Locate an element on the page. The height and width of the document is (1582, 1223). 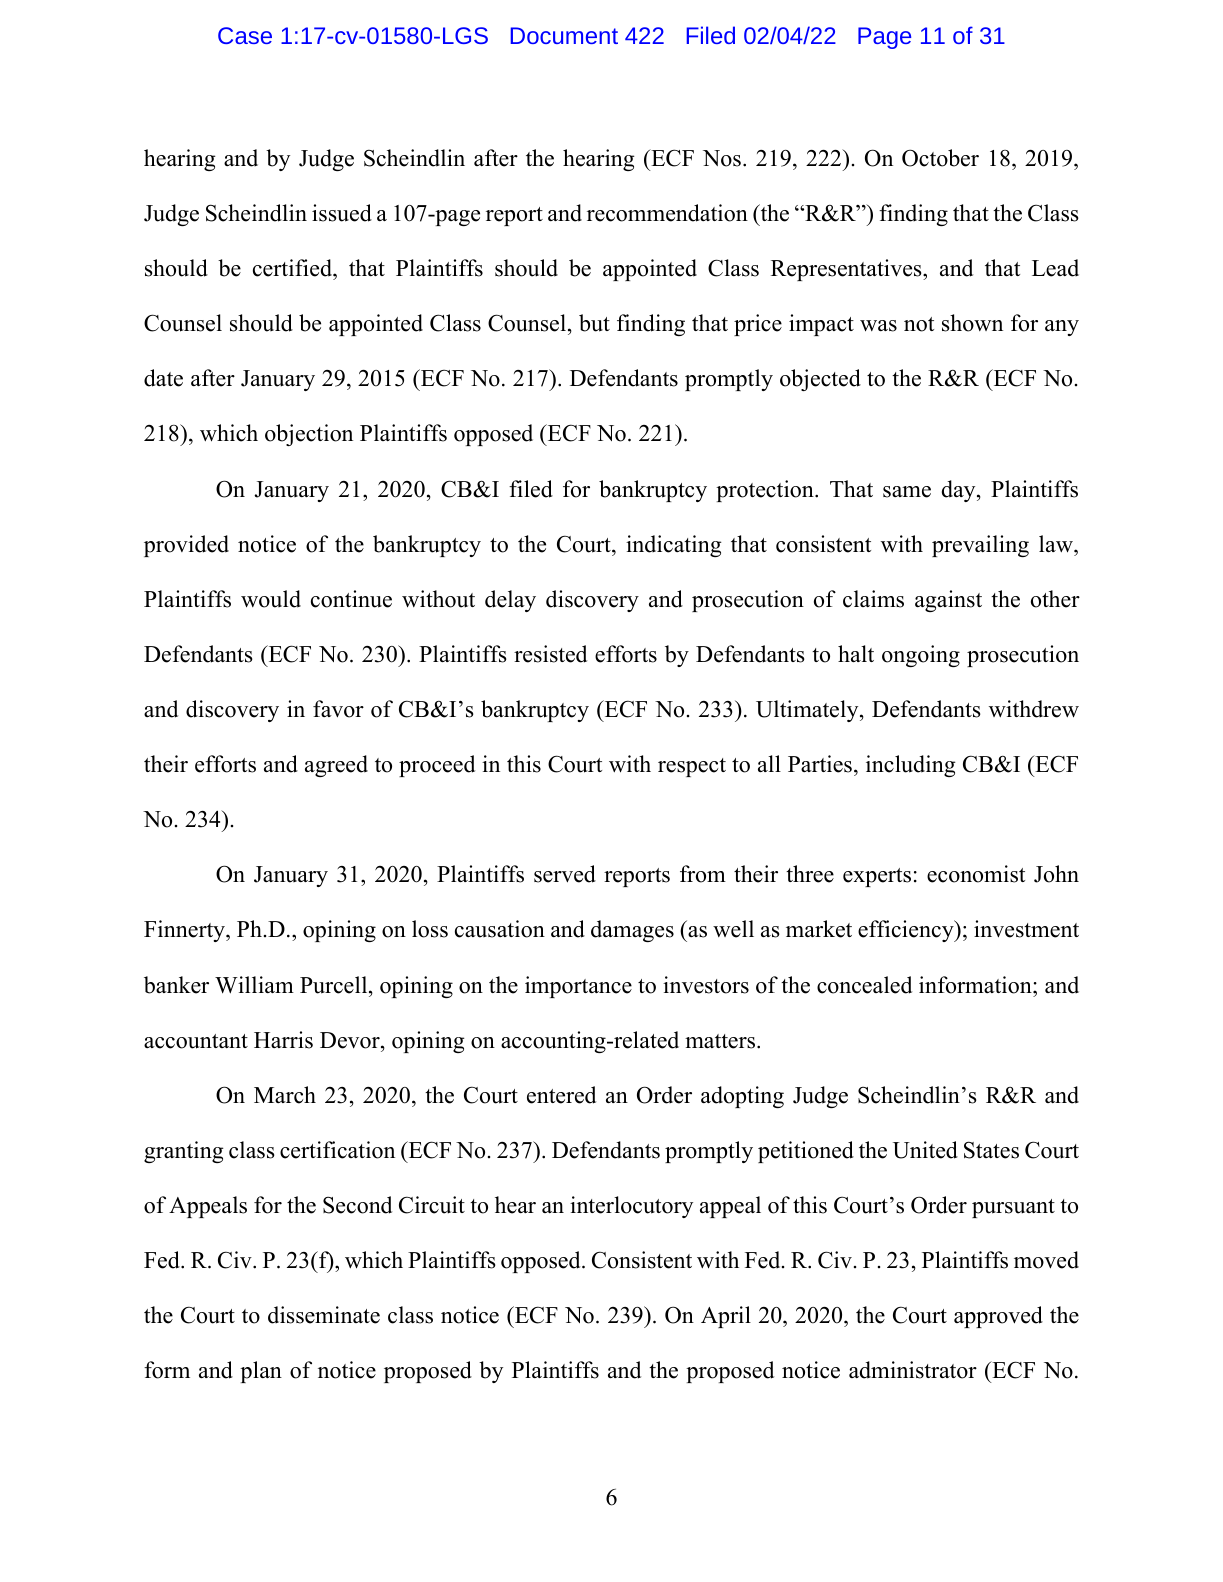
Document is located at coordinates (564, 35).
